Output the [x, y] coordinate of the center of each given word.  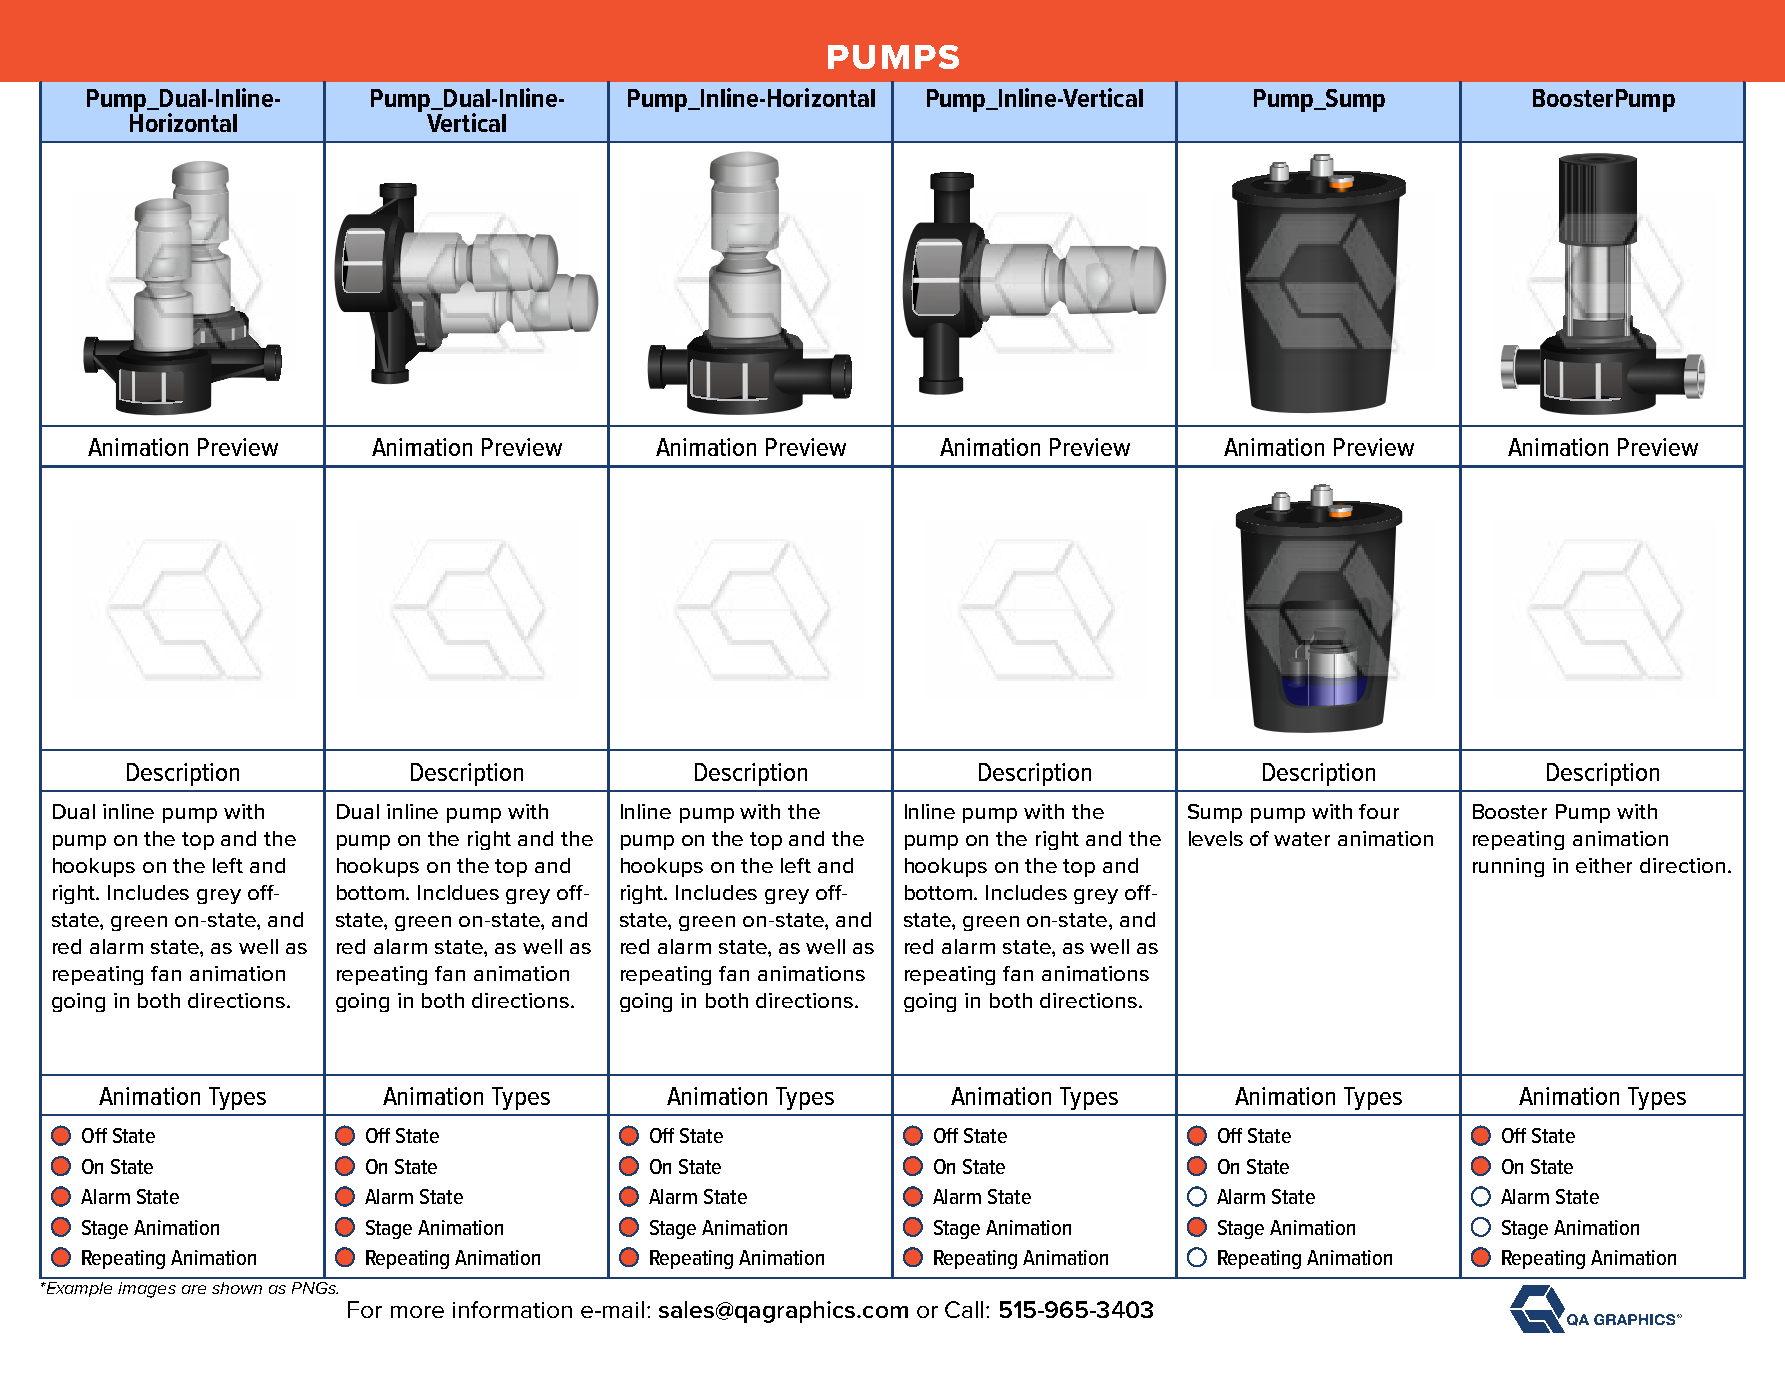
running [1508, 867]
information [512, 1309]
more [417, 1312]
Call [964, 1309]
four [1379, 811]
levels [1216, 838]
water [1302, 839]
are [194, 1289]
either [1604, 865]
